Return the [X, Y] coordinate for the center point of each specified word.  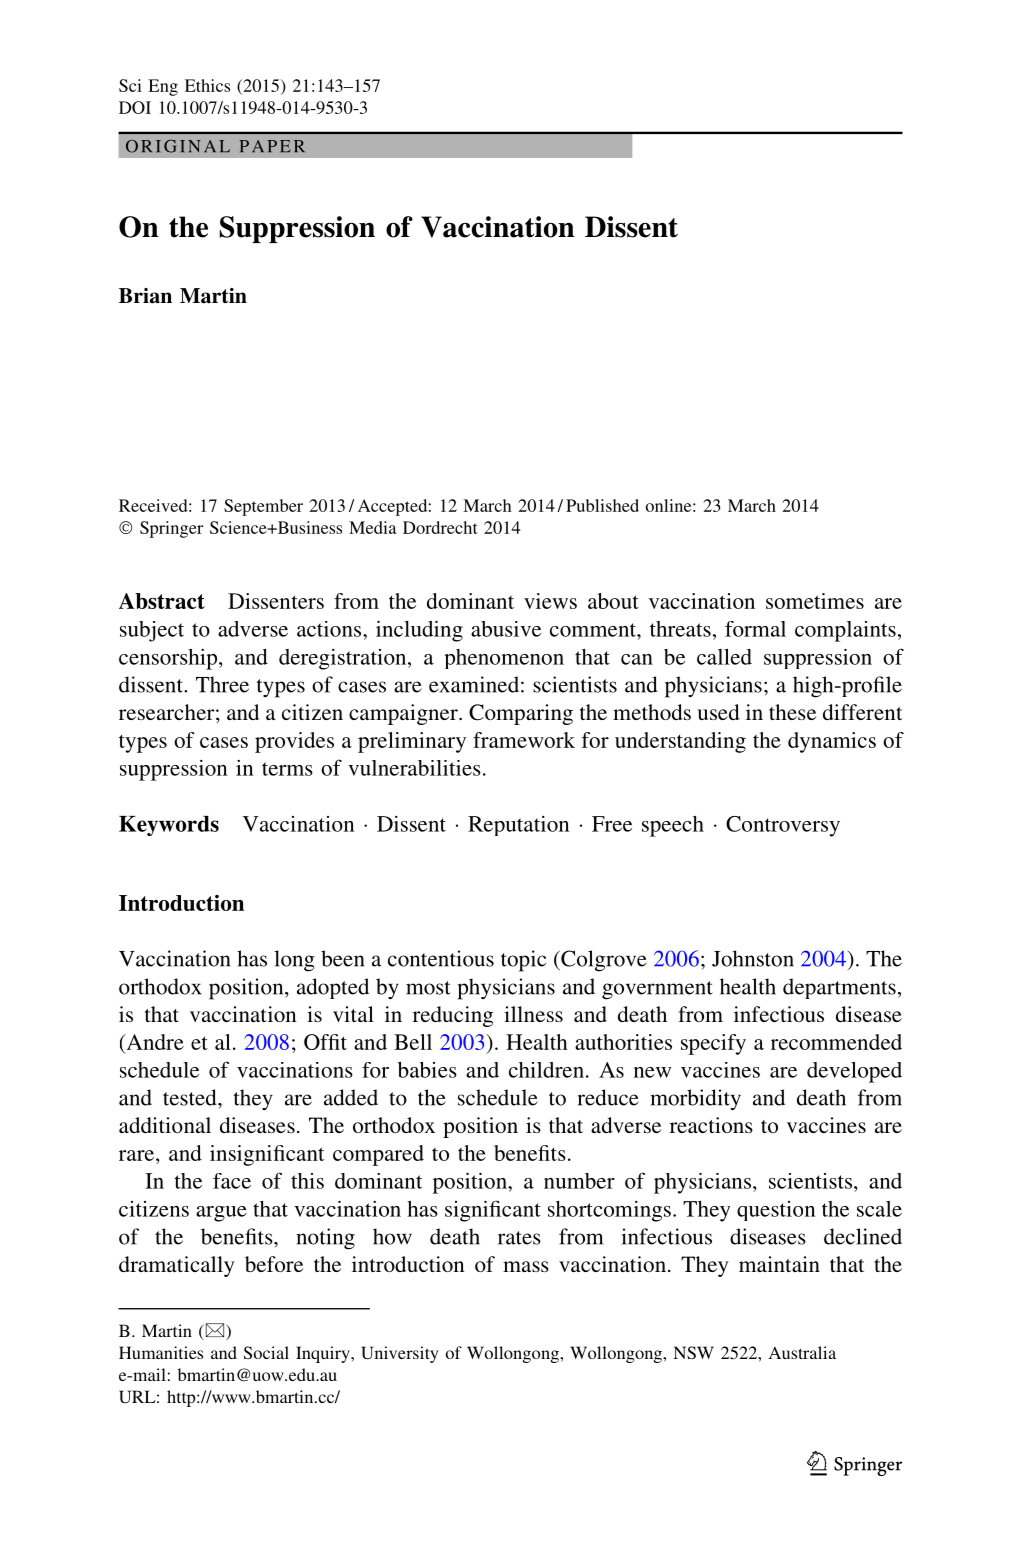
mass [526, 1266]
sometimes [815, 601]
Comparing [521, 714]
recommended [836, 1042]
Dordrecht [440, 527]
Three [222, 684]
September [263, 507]
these [792, 712]
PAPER [272, 146]
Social [266, 1352]
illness [533, 1014]
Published [602, 505]
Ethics [207, 85]
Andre [154, 1042]
